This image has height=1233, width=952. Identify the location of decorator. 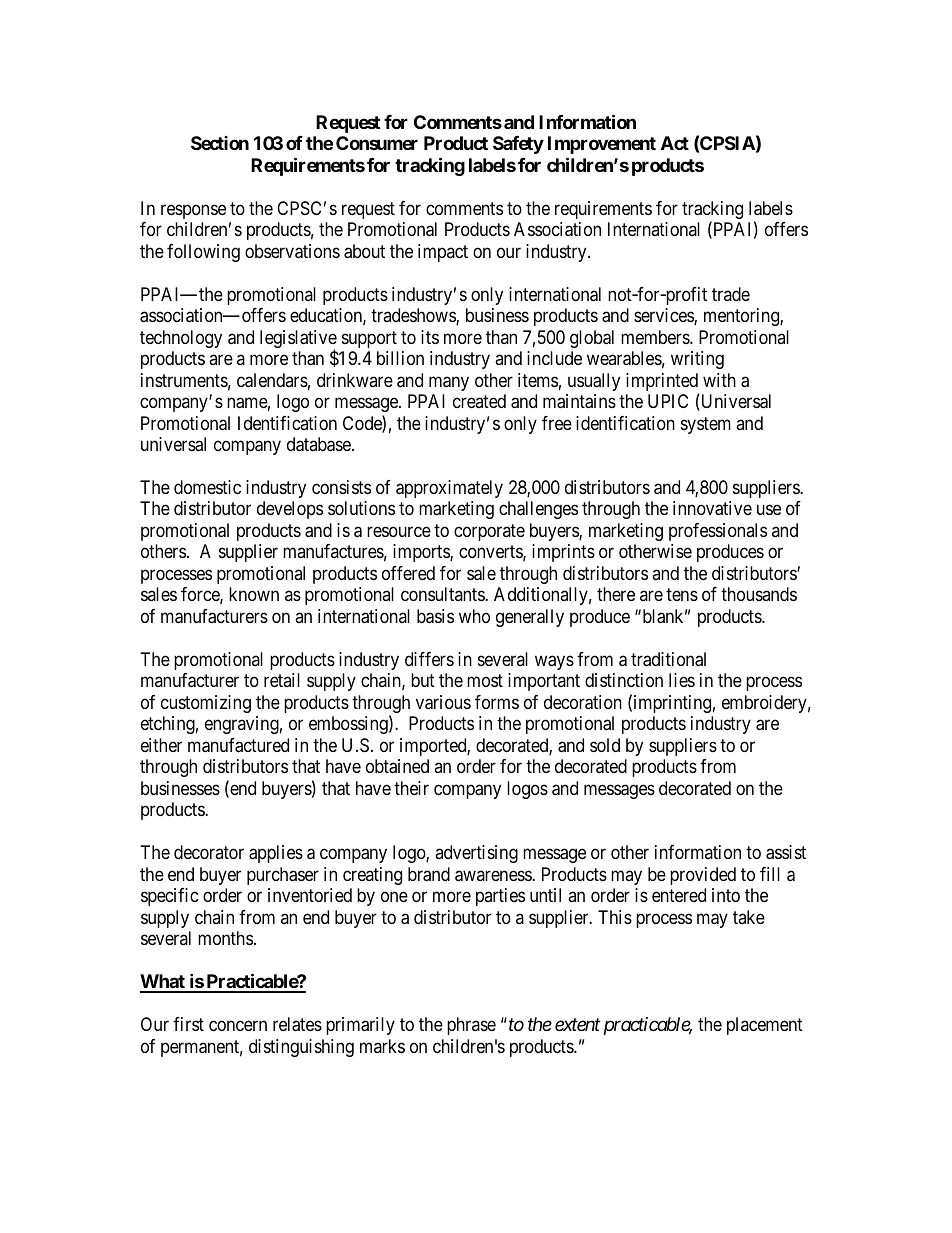
(209, 852).
